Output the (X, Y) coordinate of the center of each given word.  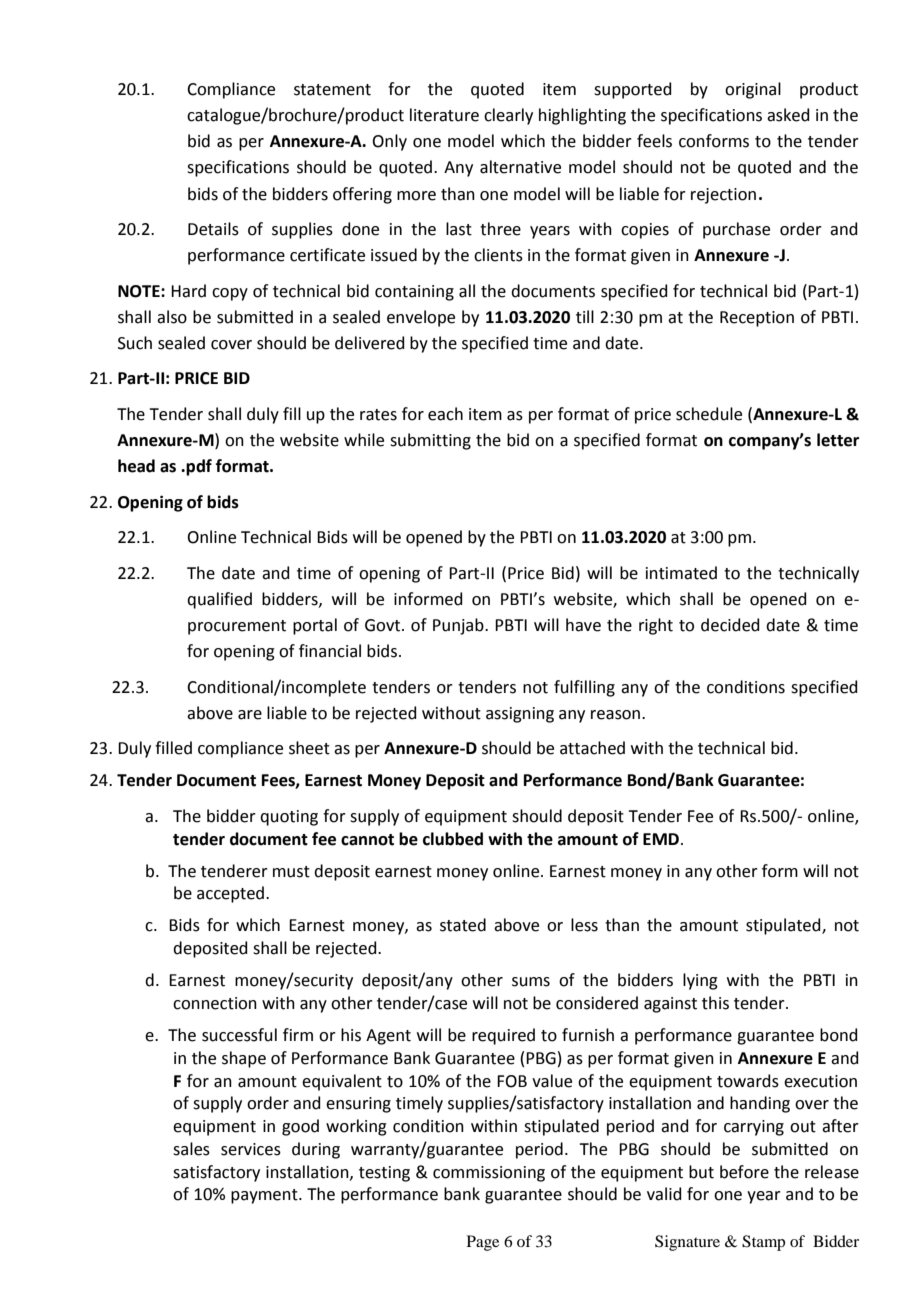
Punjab (459, 626)
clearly (508, 116)
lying (700, 981)
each (445, 414)
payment (265, 1196)
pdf (199, 467)
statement (332, 90)
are (250, 715)
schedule (709, 414)
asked (788, 115)
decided (730, 625)
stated (463, 925)
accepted (232, 894)
